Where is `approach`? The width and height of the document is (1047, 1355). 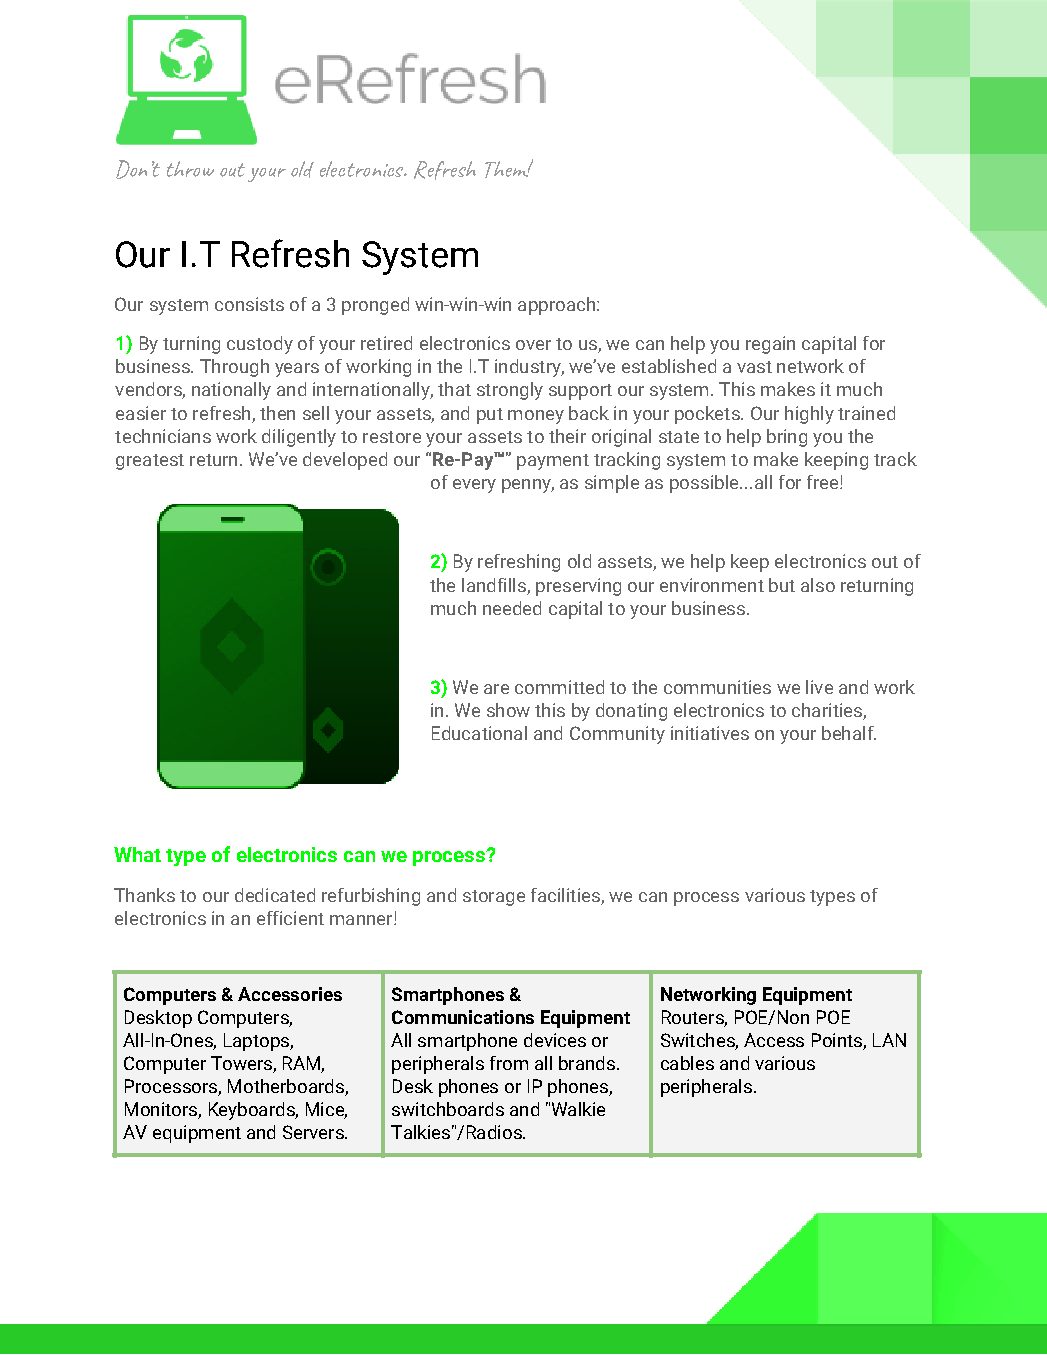 approach is located at coordinates (558, 306).
